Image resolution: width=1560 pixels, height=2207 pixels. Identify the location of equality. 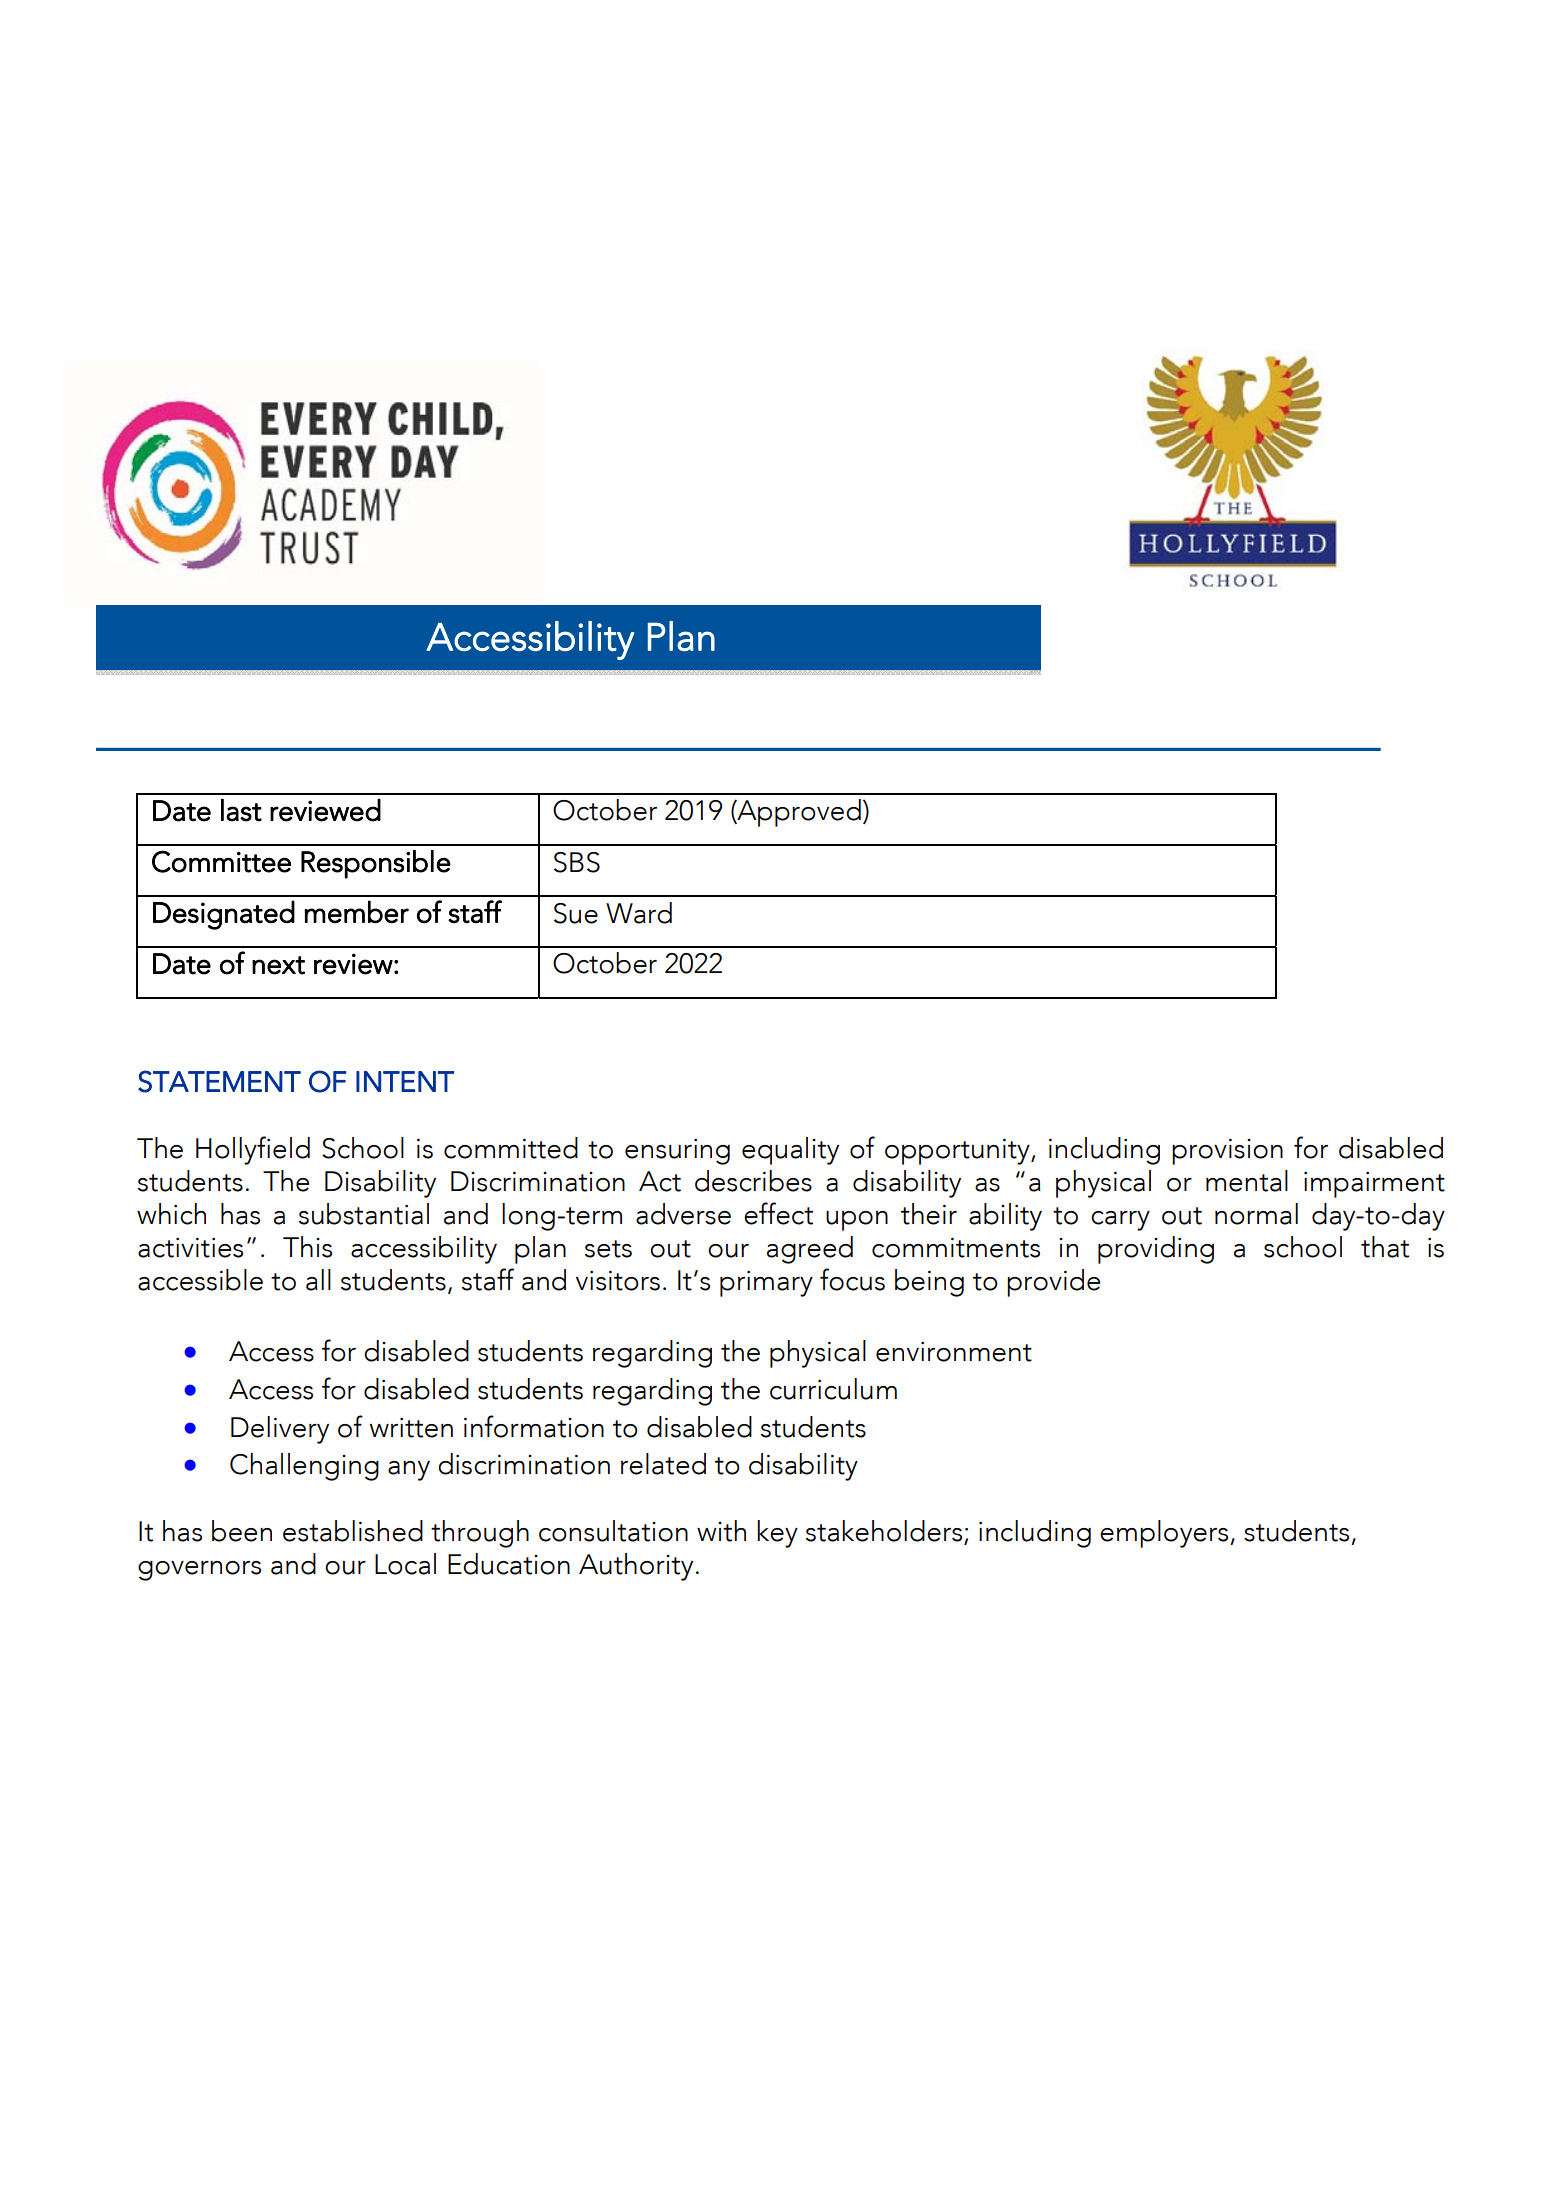
(790, 1151).
